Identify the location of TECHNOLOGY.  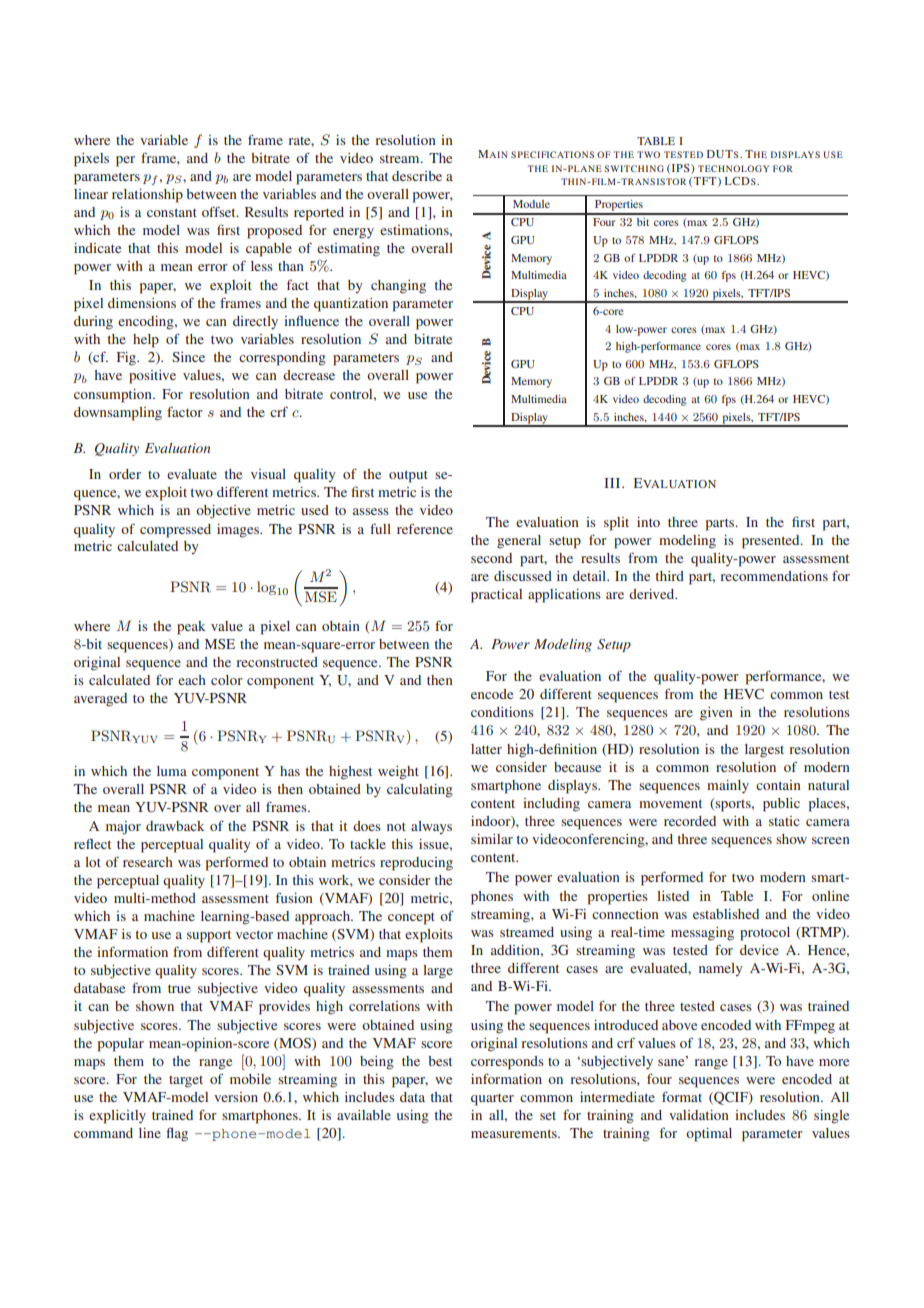
(733, 168).
